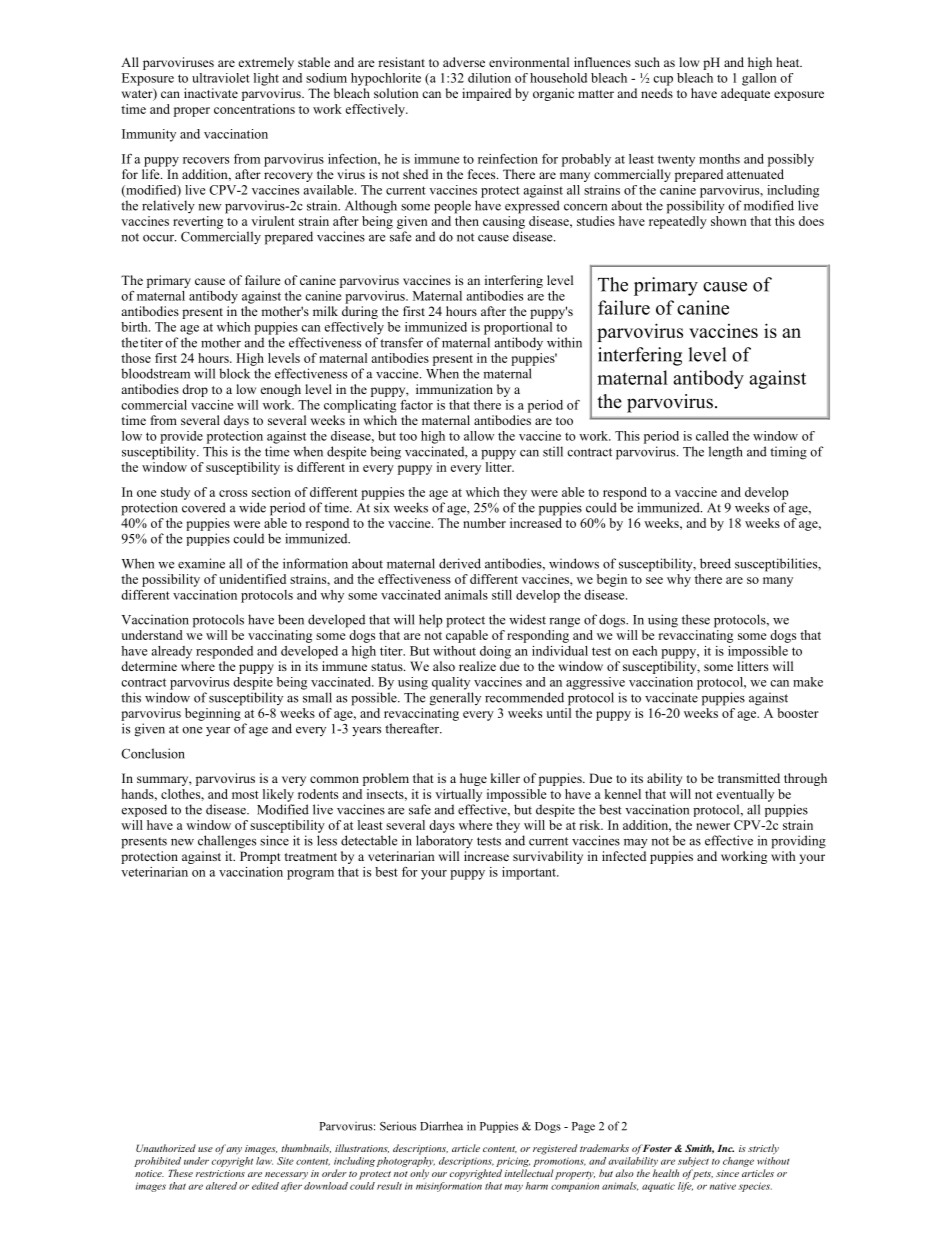 This screenshot has width=952, height=1233. Describe the element at coordinates (749, 778) in the screenshot. I see `transmitted` at that location.
